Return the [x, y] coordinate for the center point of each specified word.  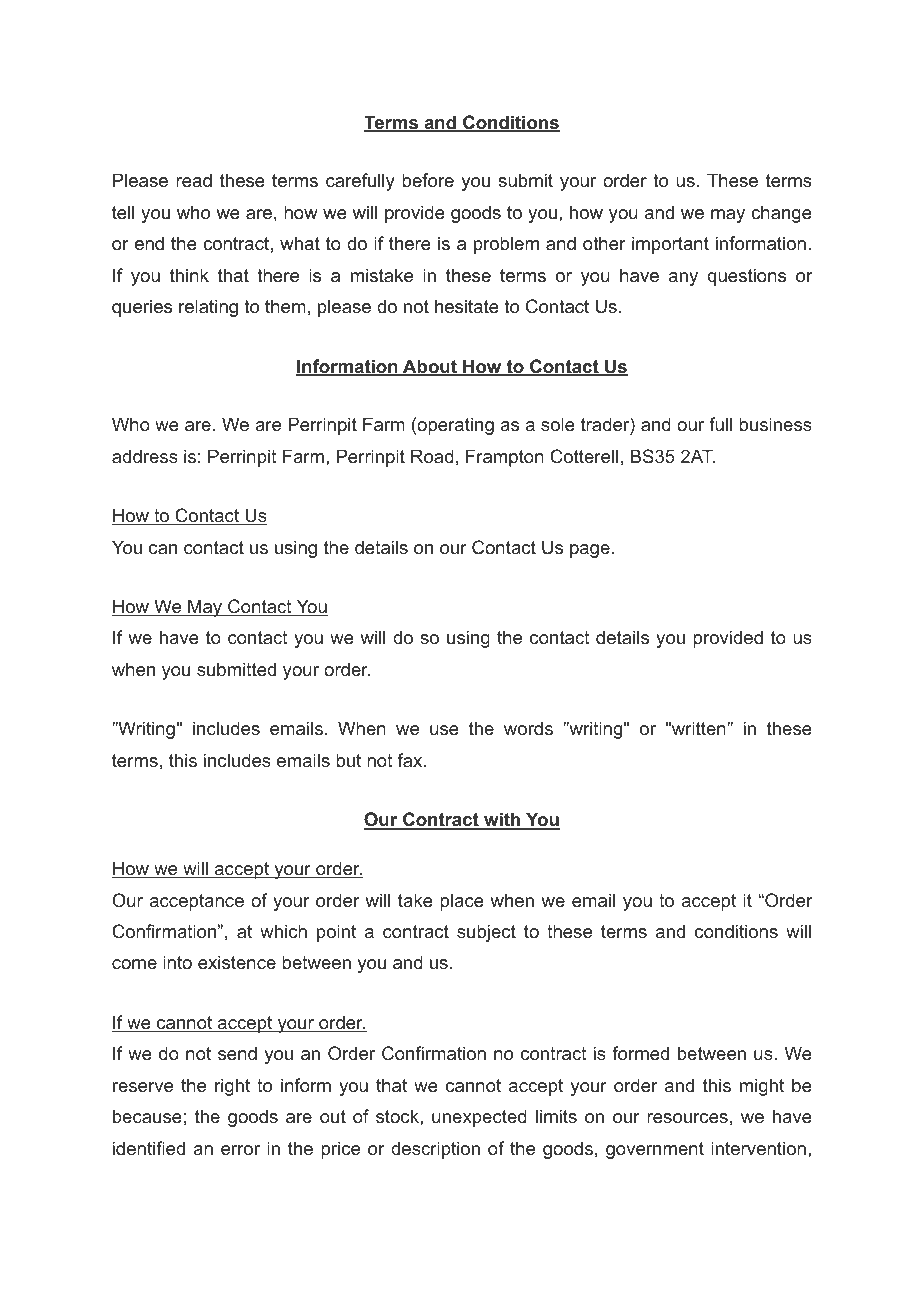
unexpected [479, 1118]
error [240, 1150]
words [528, 728]
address [145, 456]
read [194, 180]
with [502, 820]
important [670, 245]
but [348, 760]
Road [432, 456]
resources [687, 1118]
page [590, 551]
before [428, 180]
